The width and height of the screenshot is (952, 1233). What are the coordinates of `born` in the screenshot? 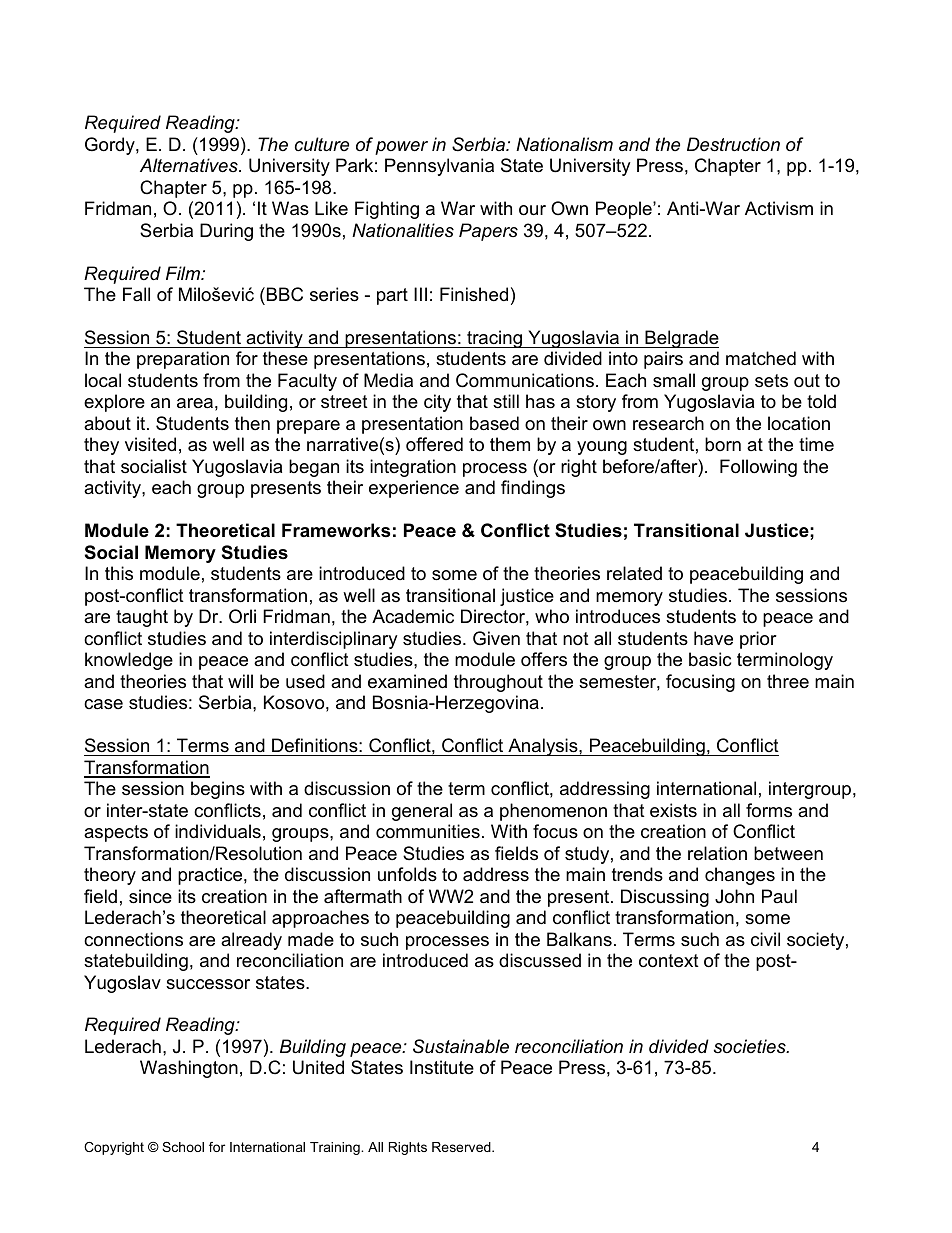 It's located at (723, 444).
